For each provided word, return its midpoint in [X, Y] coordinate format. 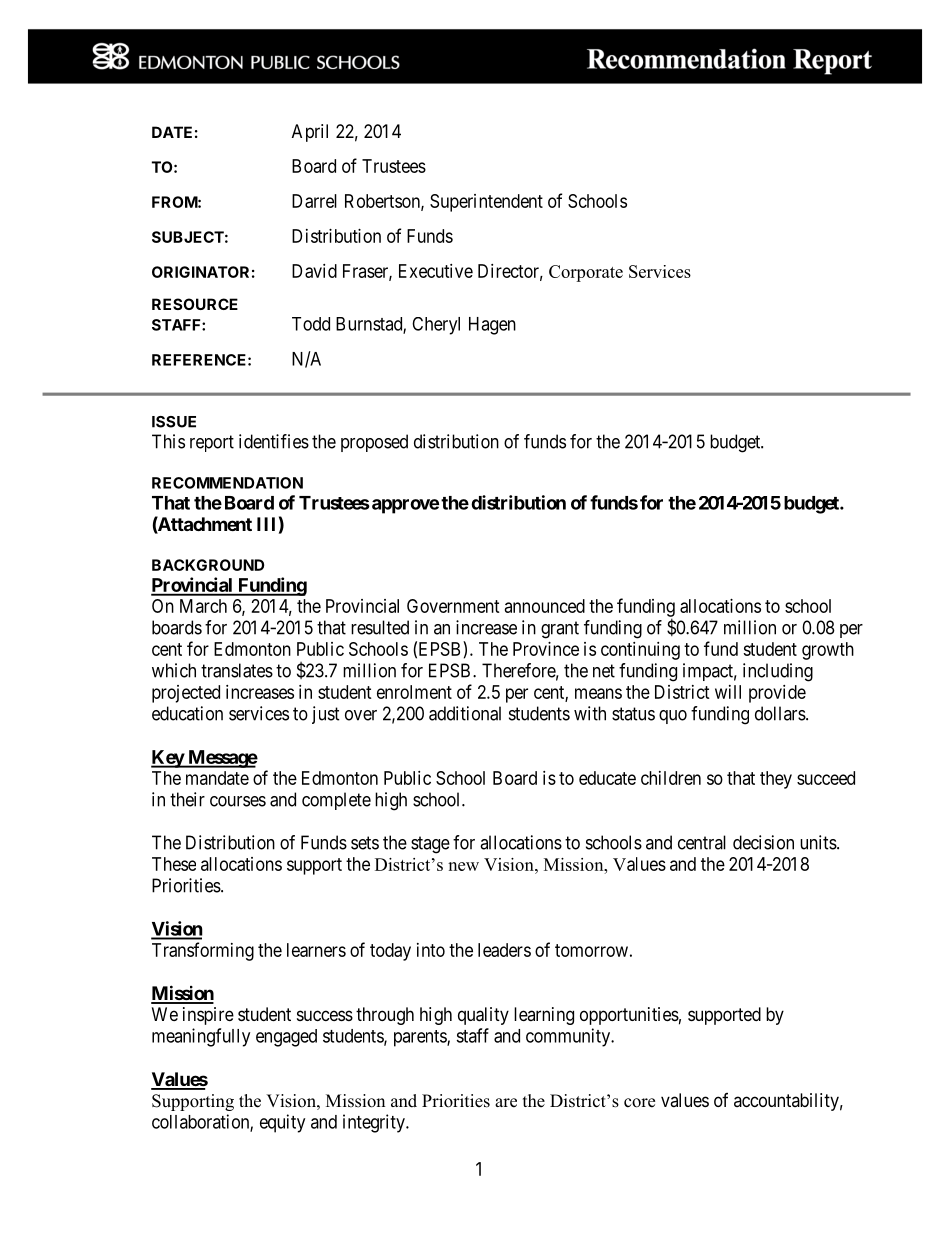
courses [238, 801]
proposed [374, 443]
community [569, 1037]
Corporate [586, 273]
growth [828, 651]
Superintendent [486, 203]
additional [465, 713]
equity [282, 1123]
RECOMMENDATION [227, 483]
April [310, 133]
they [776, 780]
